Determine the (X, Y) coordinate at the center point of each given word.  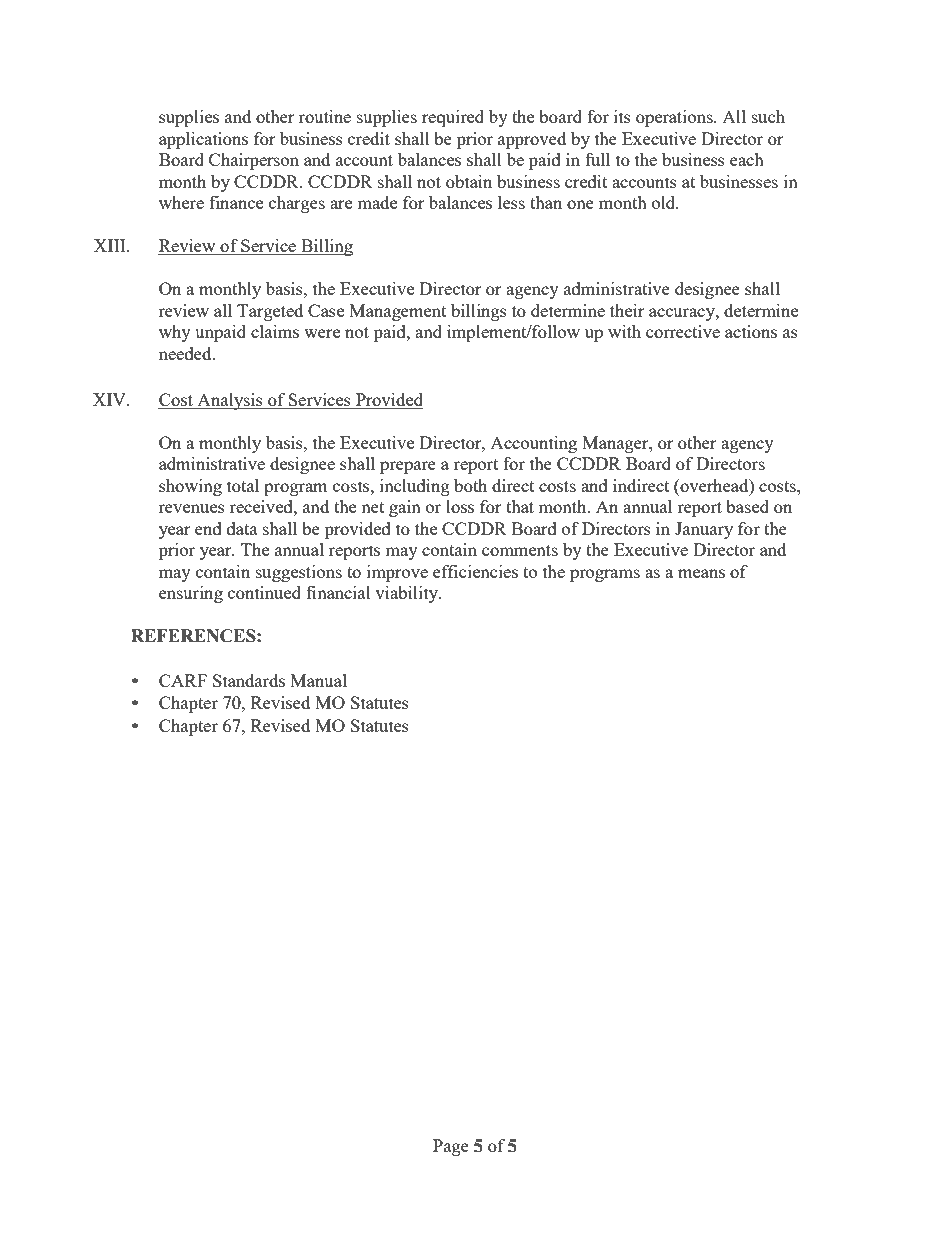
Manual (318, 680)
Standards (249, 680)
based (747, 506)
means (701, 573)
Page (451, 1147)
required (453, 118)
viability (408, 594)
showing (190, 487)
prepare (408, 467)
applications (203, 140)
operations (675, 118)
